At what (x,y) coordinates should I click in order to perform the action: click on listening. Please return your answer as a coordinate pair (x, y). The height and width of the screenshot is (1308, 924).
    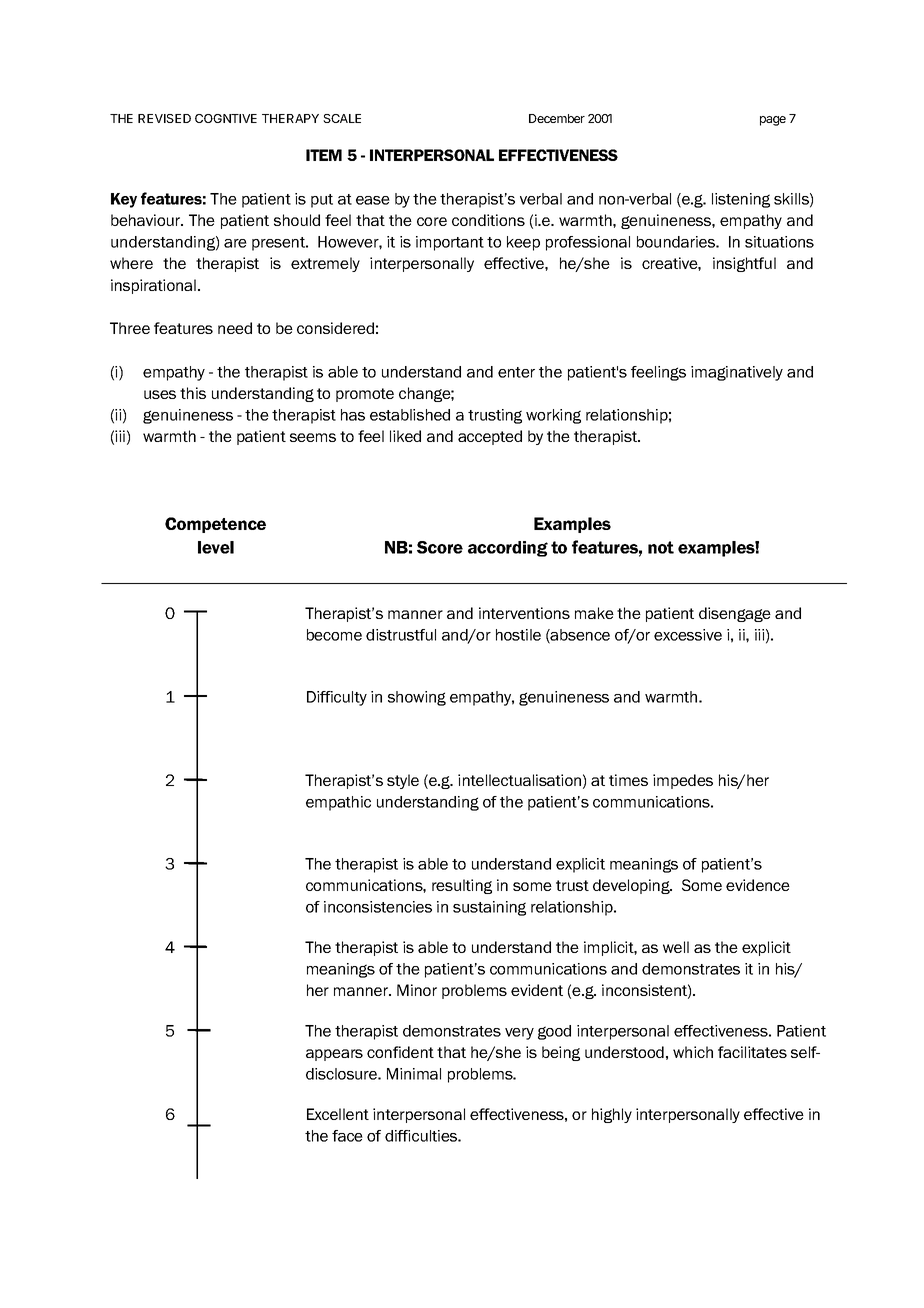
    Looking at the image, I should click on (741, 200).
